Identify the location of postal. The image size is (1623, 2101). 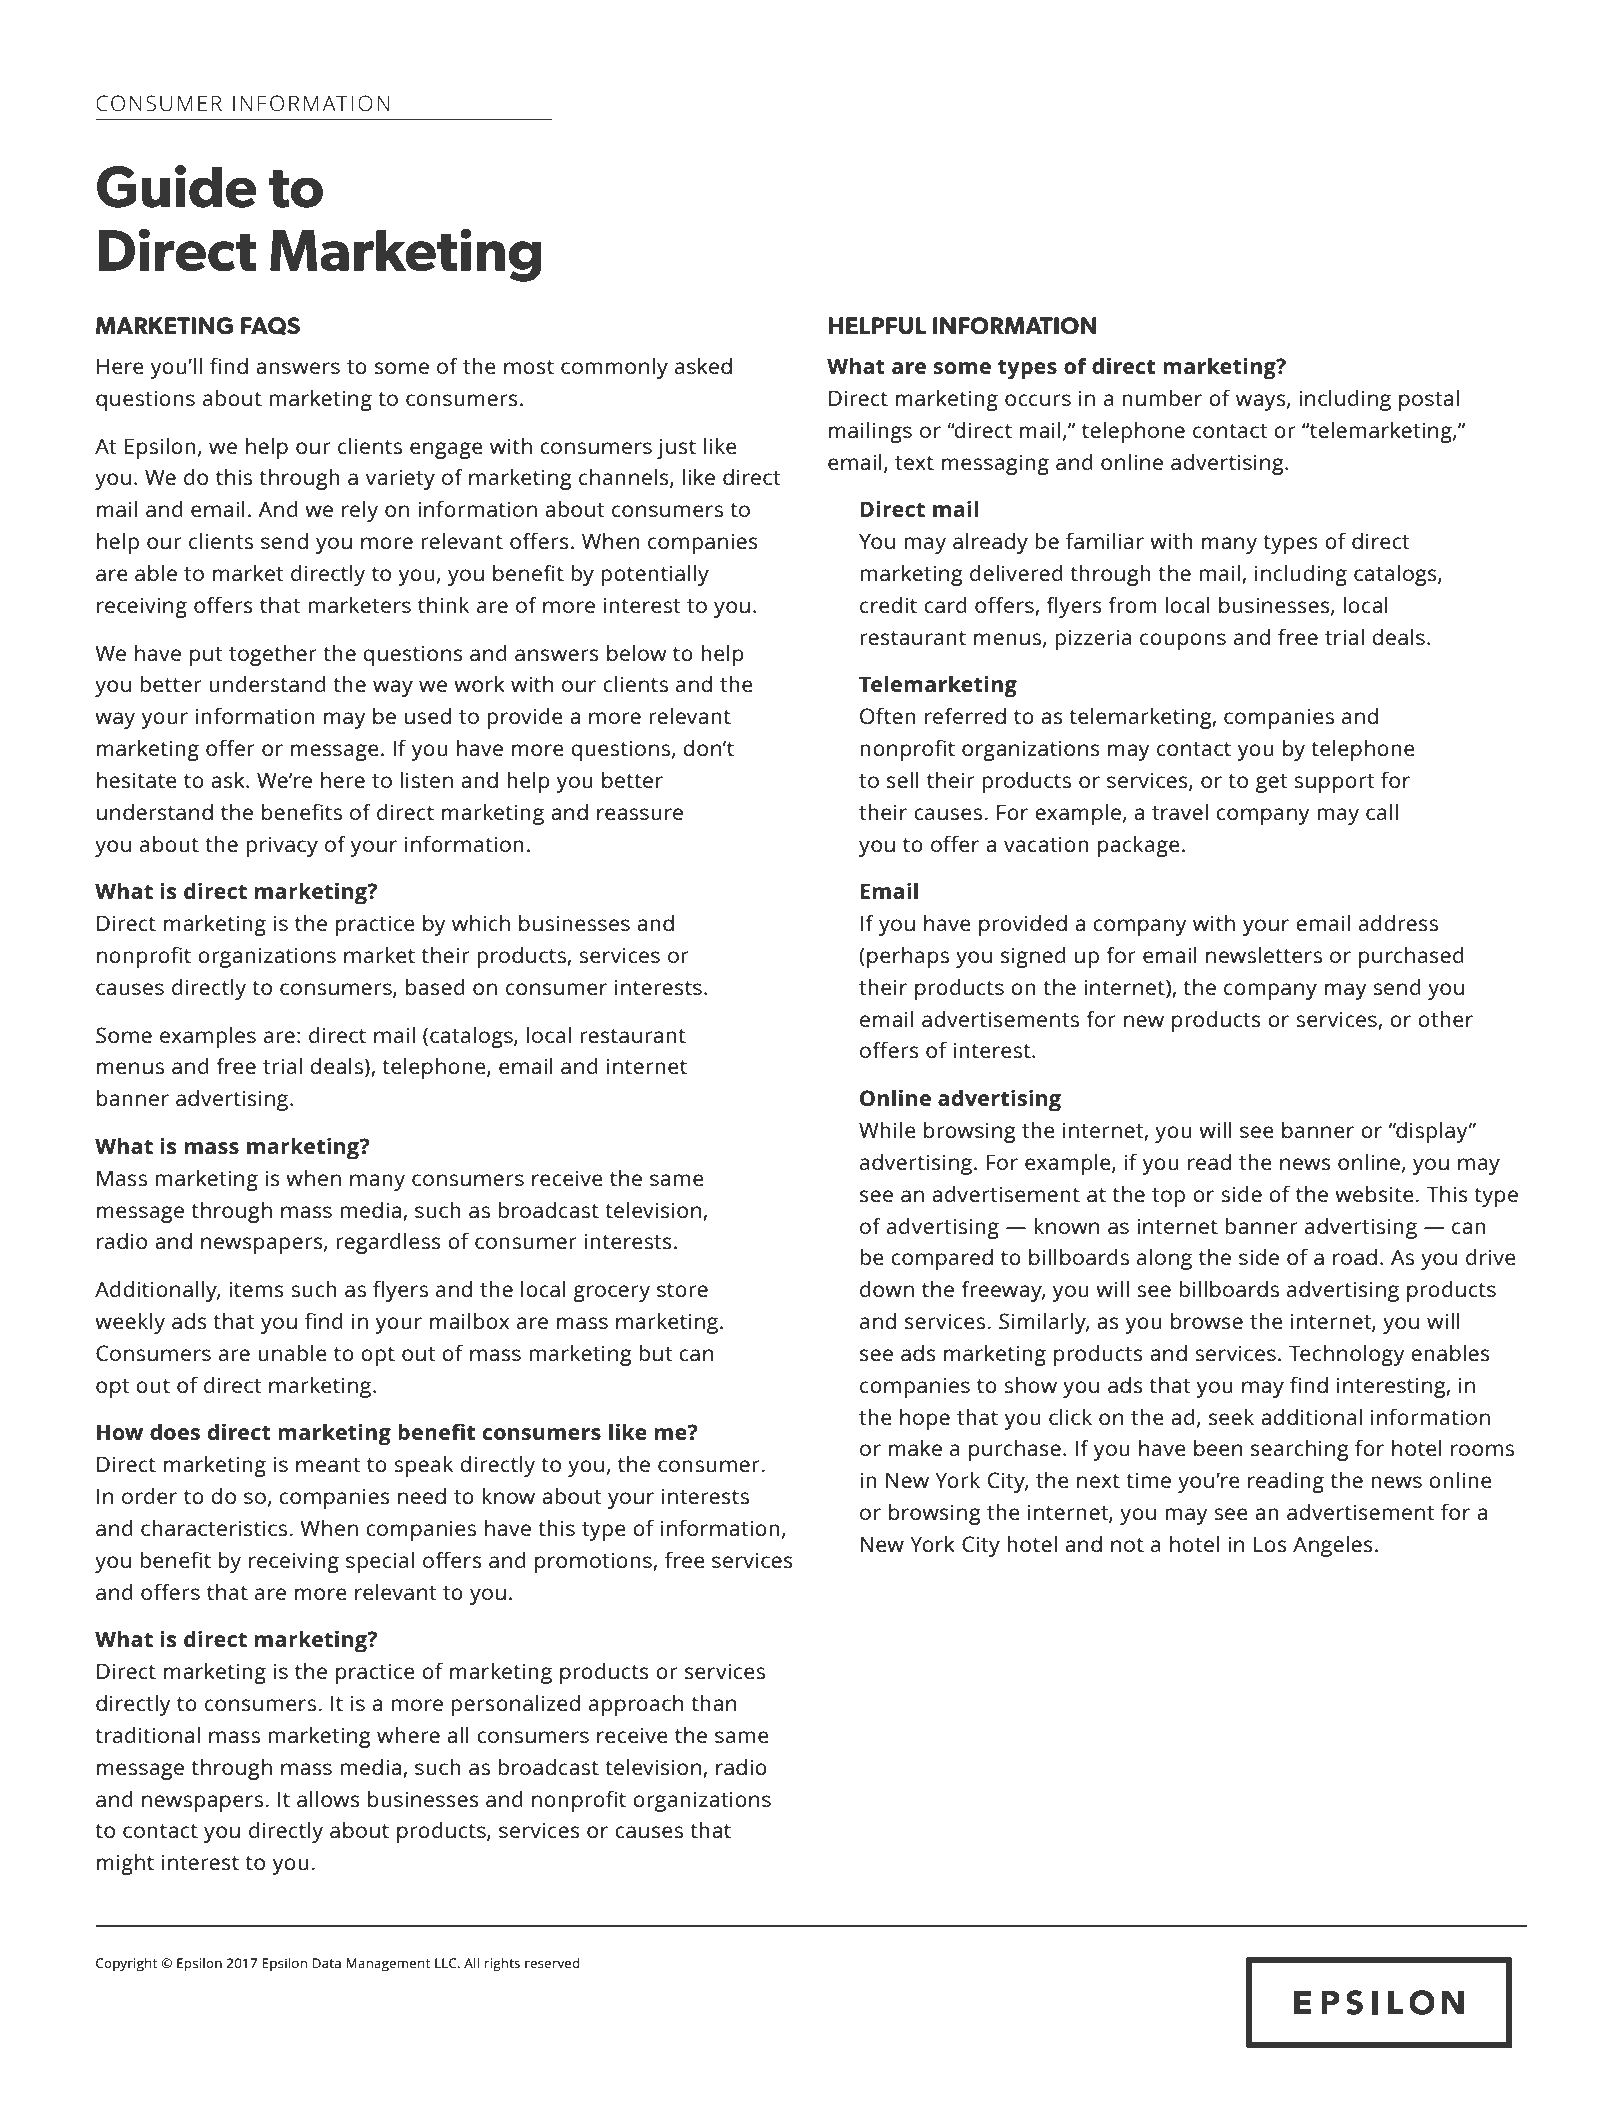
(1429, 400).
